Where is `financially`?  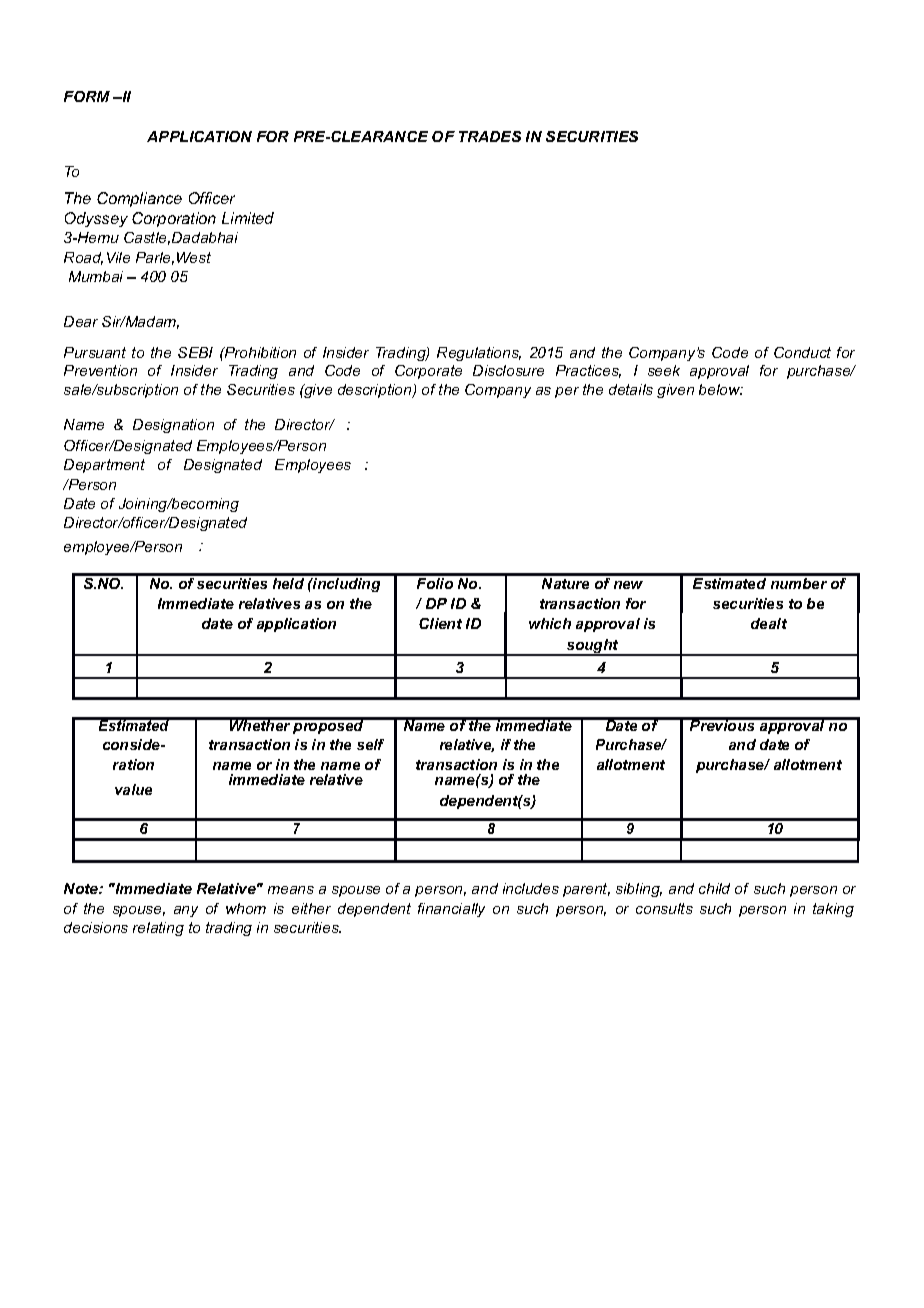 financially is located at coordinates (451, 910).
